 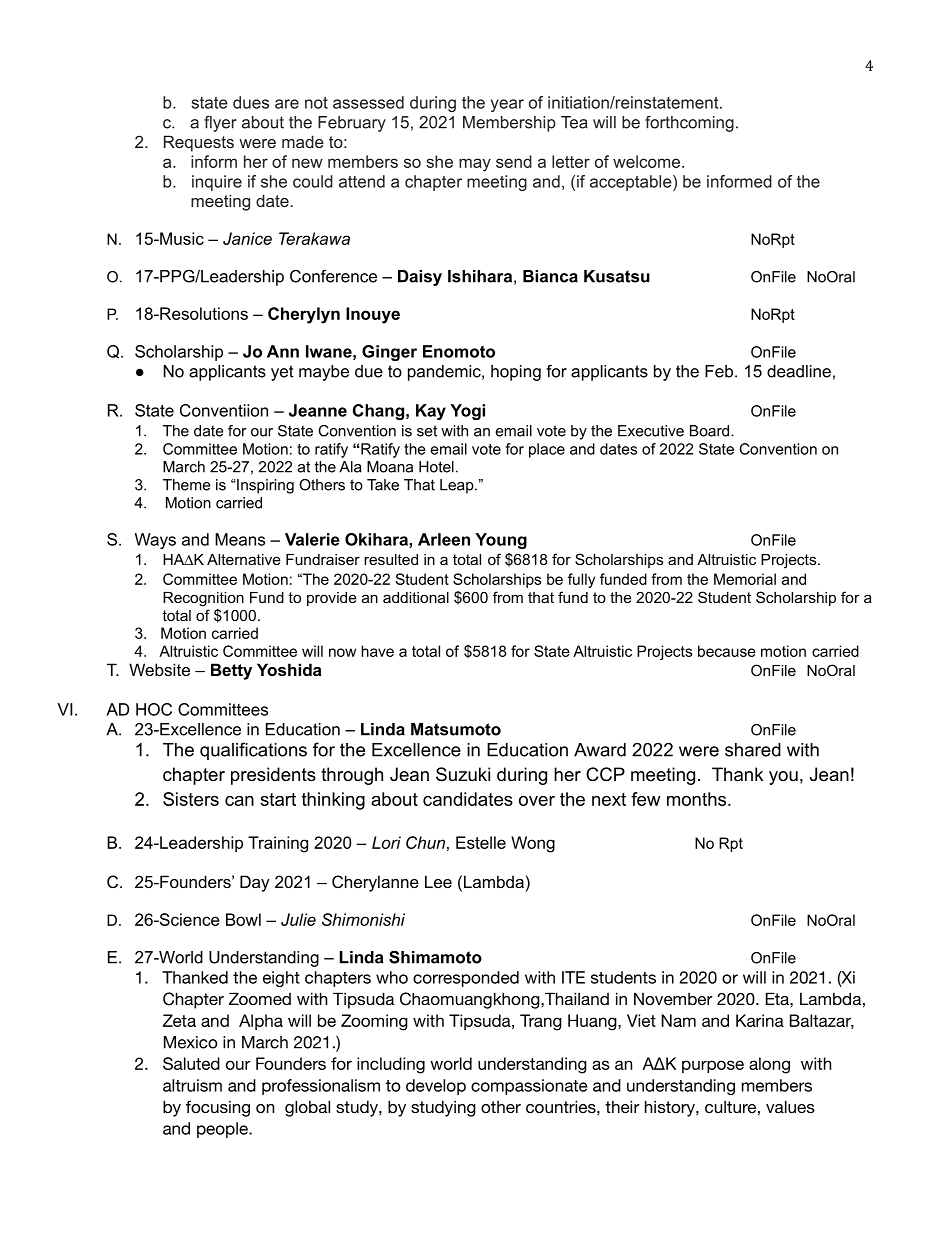 I want to click on focusing, so click(x=218, y=1108).
